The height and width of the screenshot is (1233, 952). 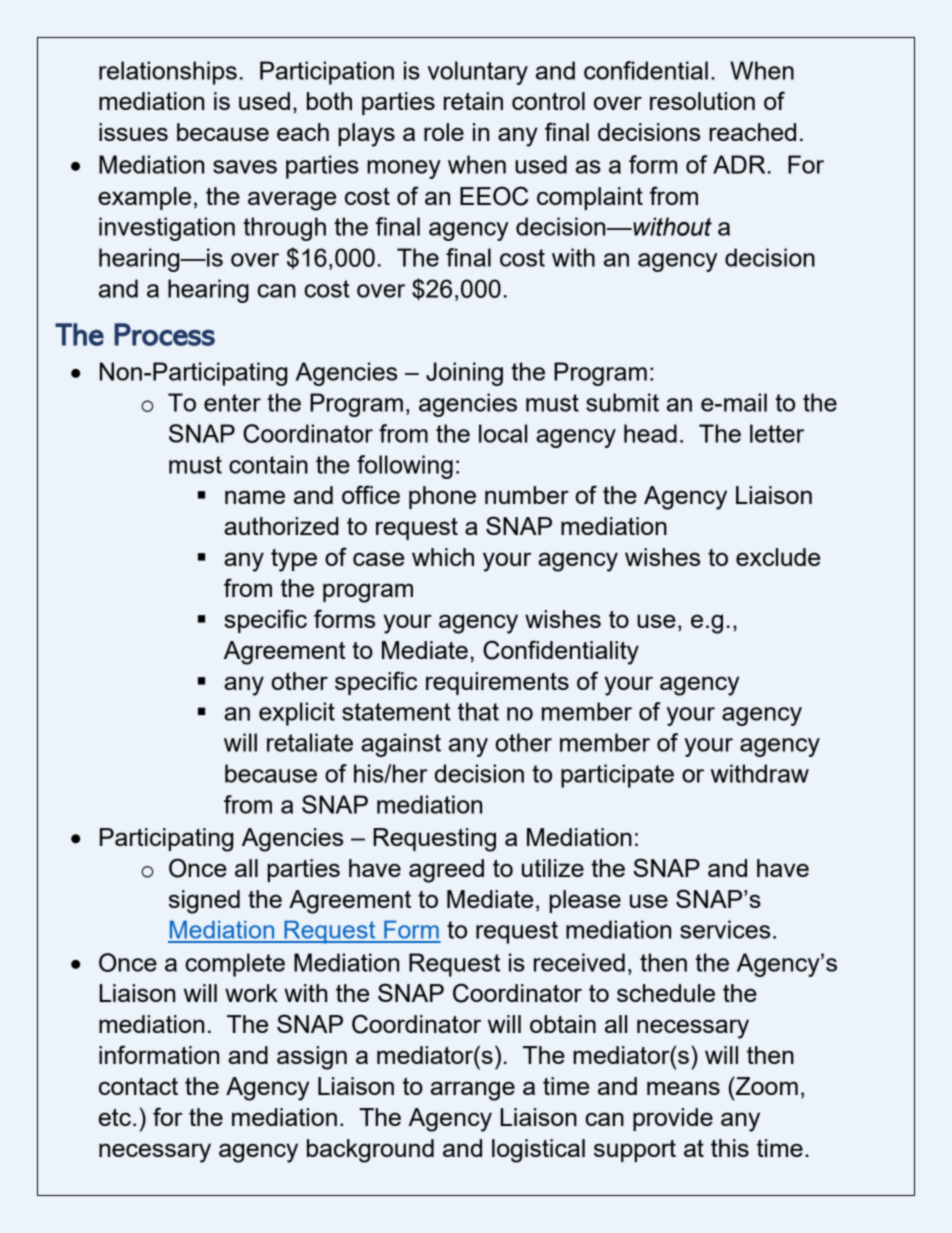 What do you see at coordinates (294, 560) in the screenshot?
I see `type` at bounding box center [294, 560].
